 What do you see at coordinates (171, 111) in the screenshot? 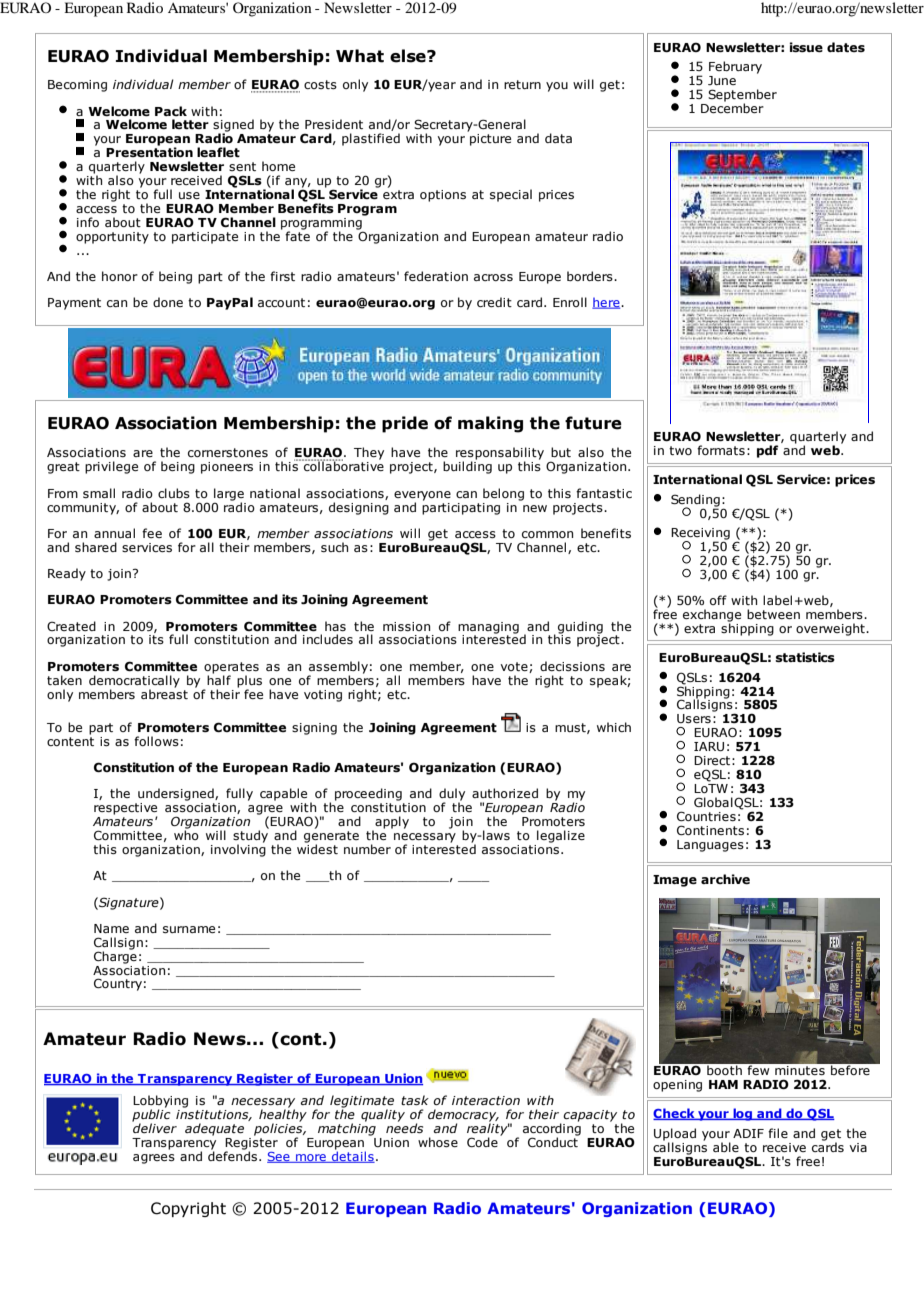
I see `Pack` at bounding box center [171, 111].
